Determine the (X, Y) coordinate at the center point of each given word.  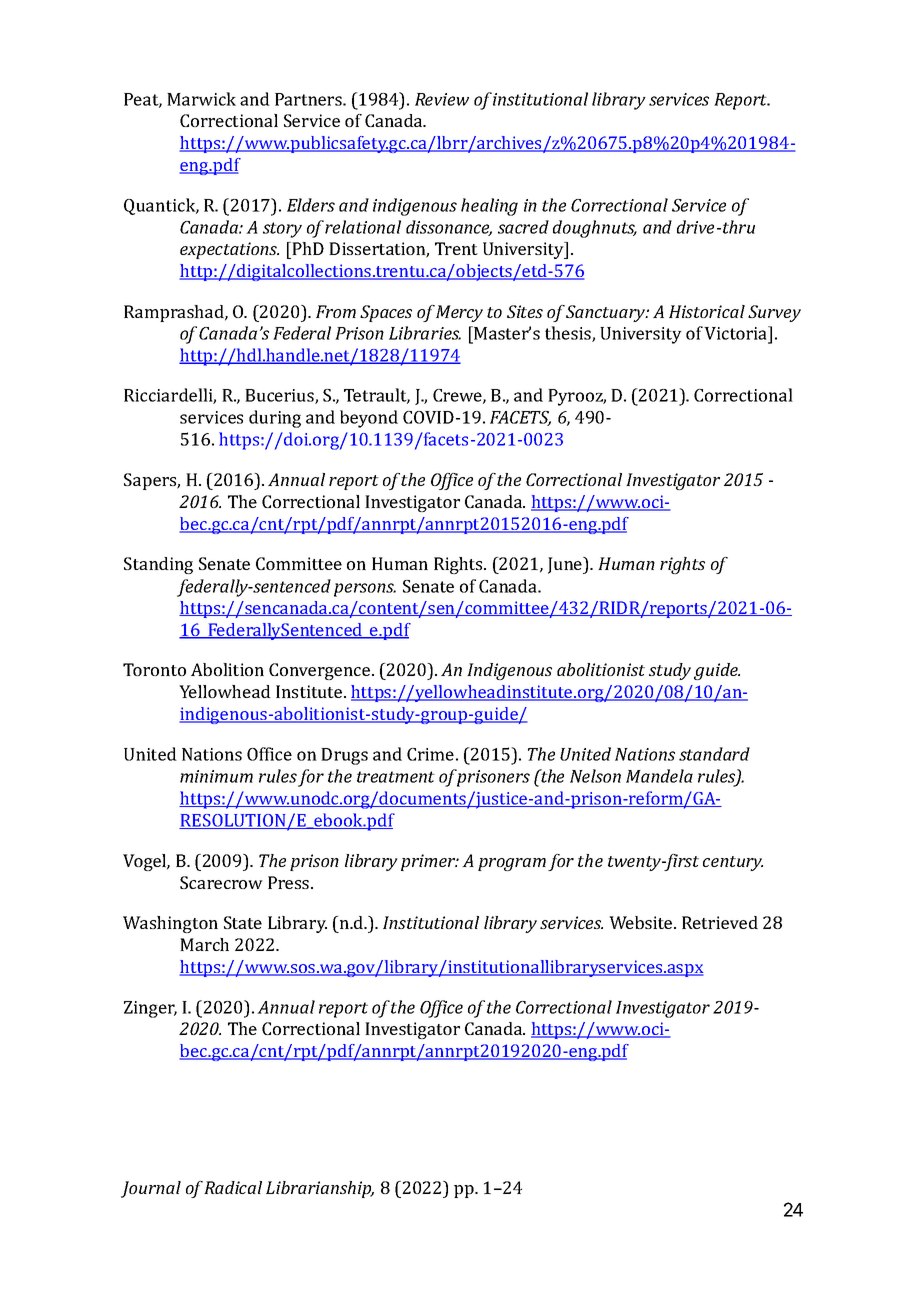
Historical (707, 311)
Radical (233, 1187)
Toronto (154, 669)
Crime (430, 754)
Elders (311, 205)
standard (714, 754)
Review (442, 99)
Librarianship (320, 1189)
